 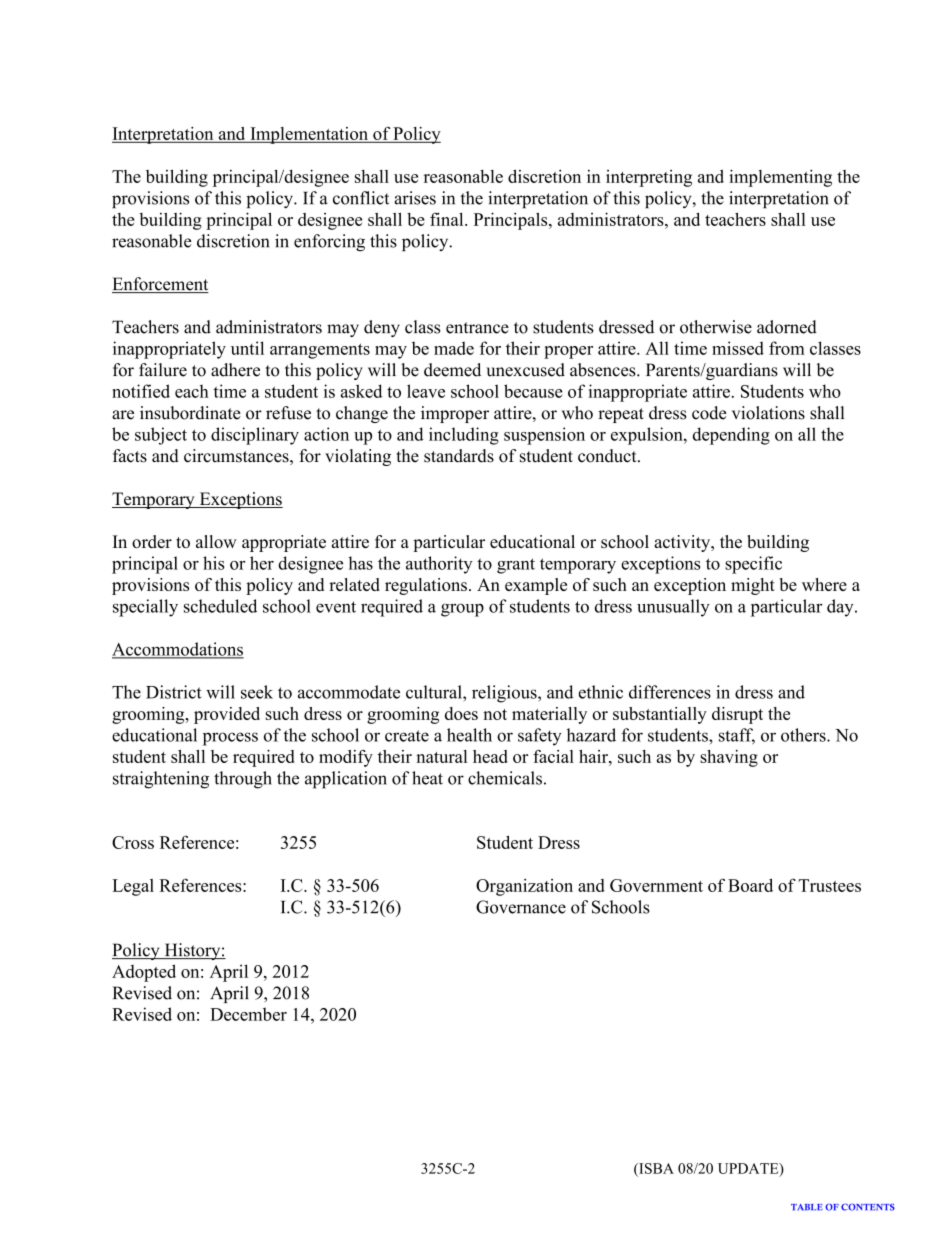 I want to click on grant, so click(x=516, y=566).
